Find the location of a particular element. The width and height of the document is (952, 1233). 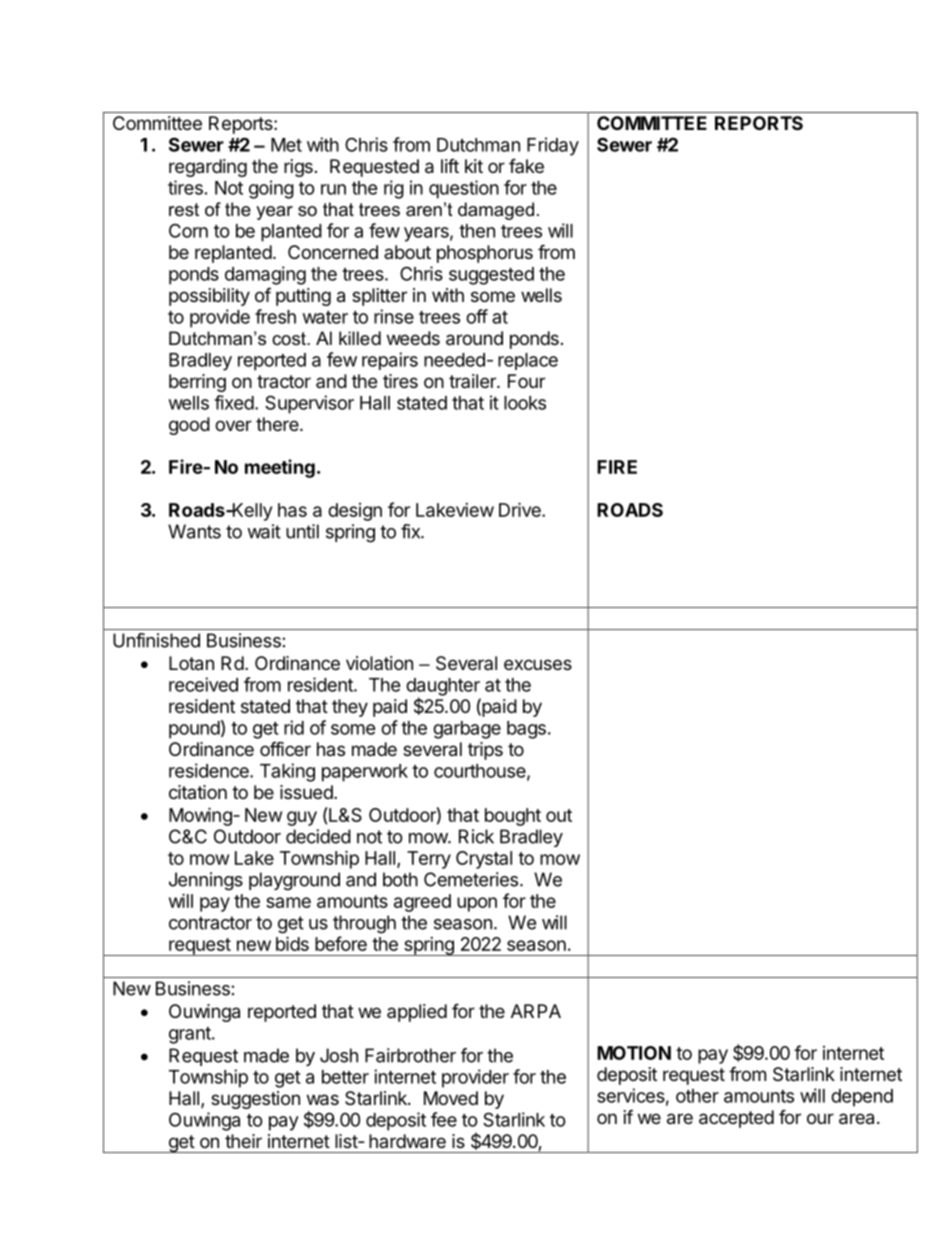

Moved is located at coordinates (451, 1098).
